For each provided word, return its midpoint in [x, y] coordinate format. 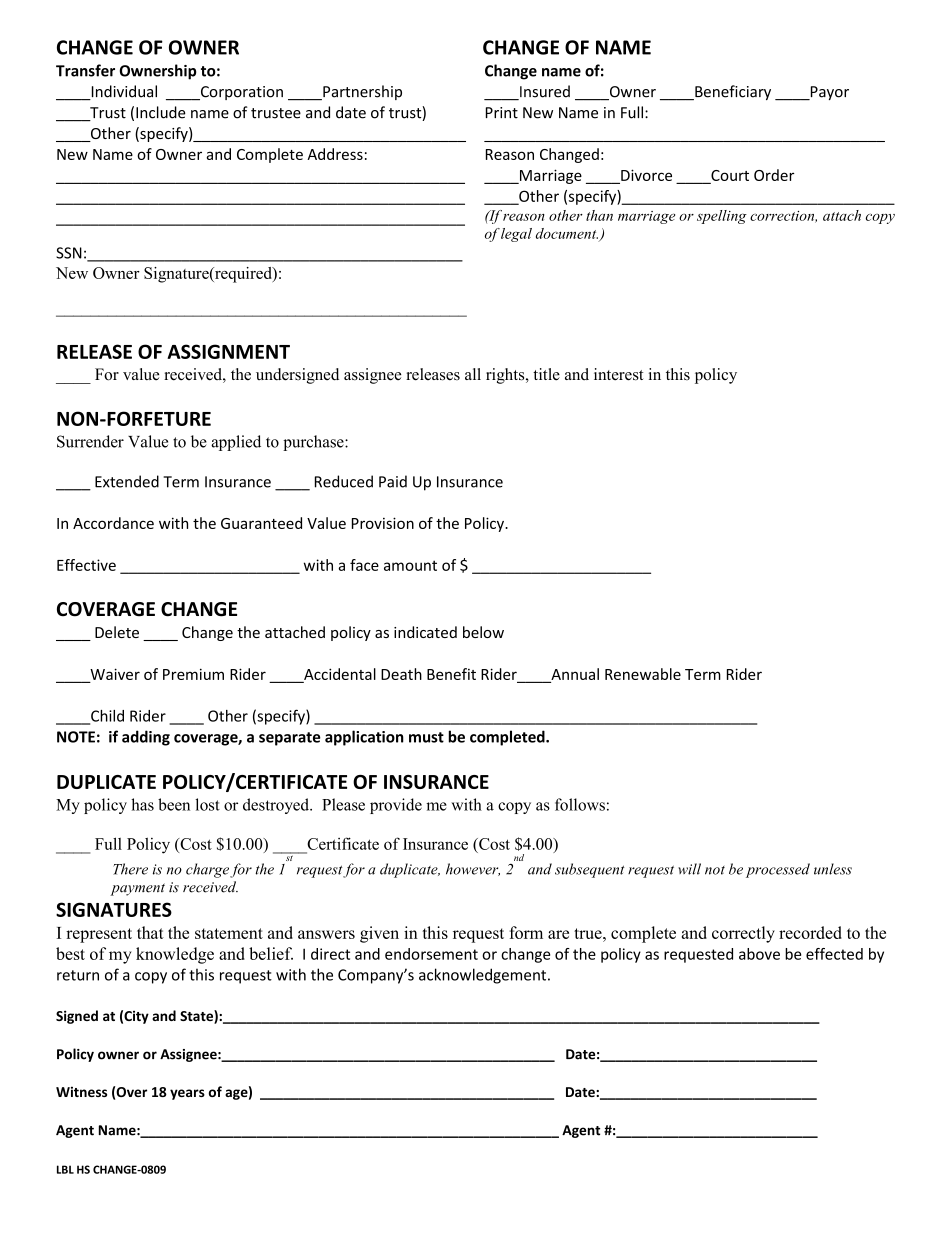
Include [161, 112]
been [174, 804]
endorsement [431, 954]
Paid [393, 481]
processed [778, 870]
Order [774, 175]
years [187, 1094]
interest [618, 374]
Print [502, 113]
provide [396, 806]
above [759, 954]
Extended [127, 481]
